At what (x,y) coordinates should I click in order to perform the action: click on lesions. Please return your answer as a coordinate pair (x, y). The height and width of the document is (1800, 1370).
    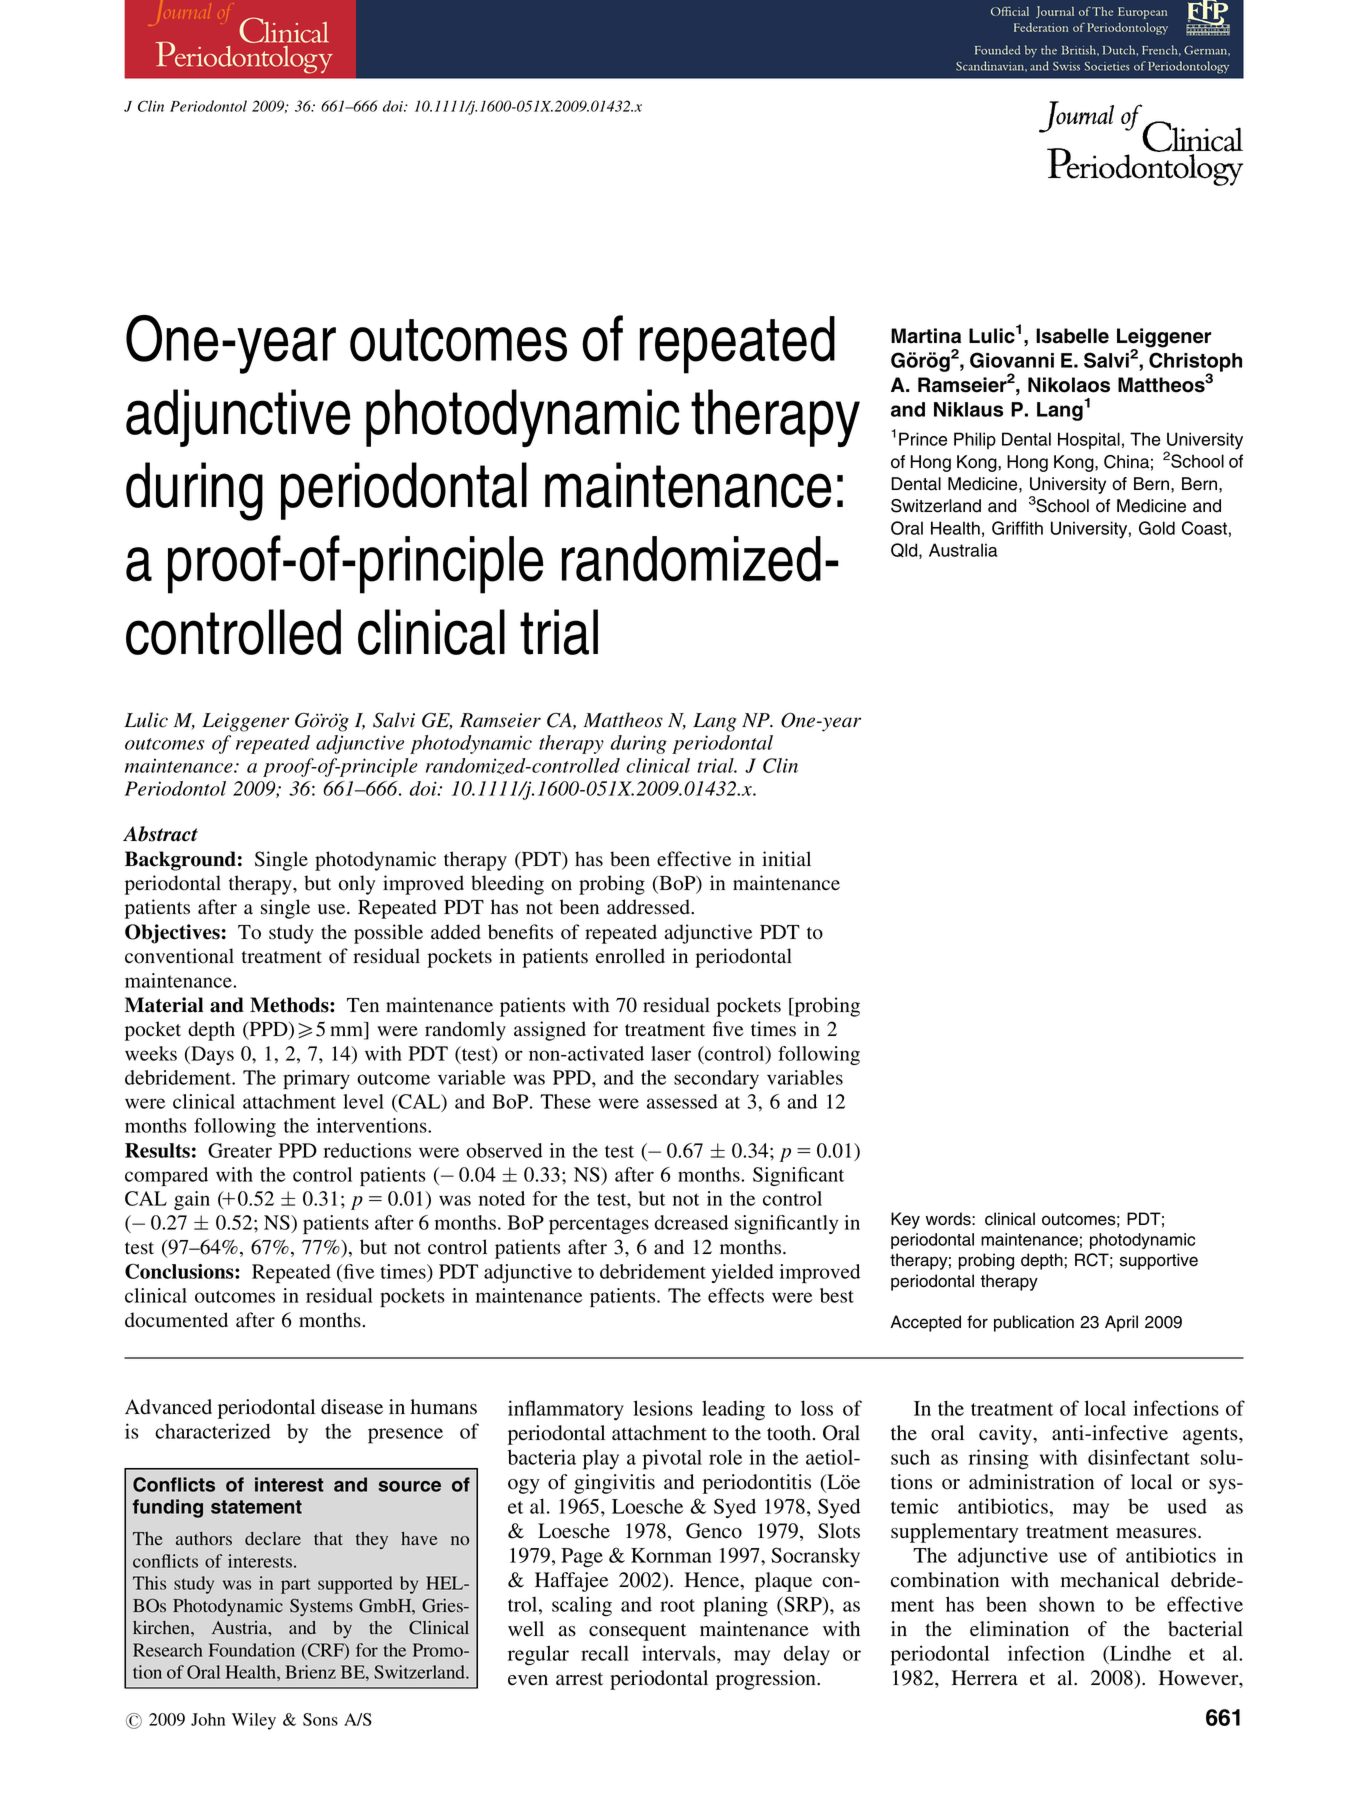
    Looking at the image, I should click on (663, 1408).
